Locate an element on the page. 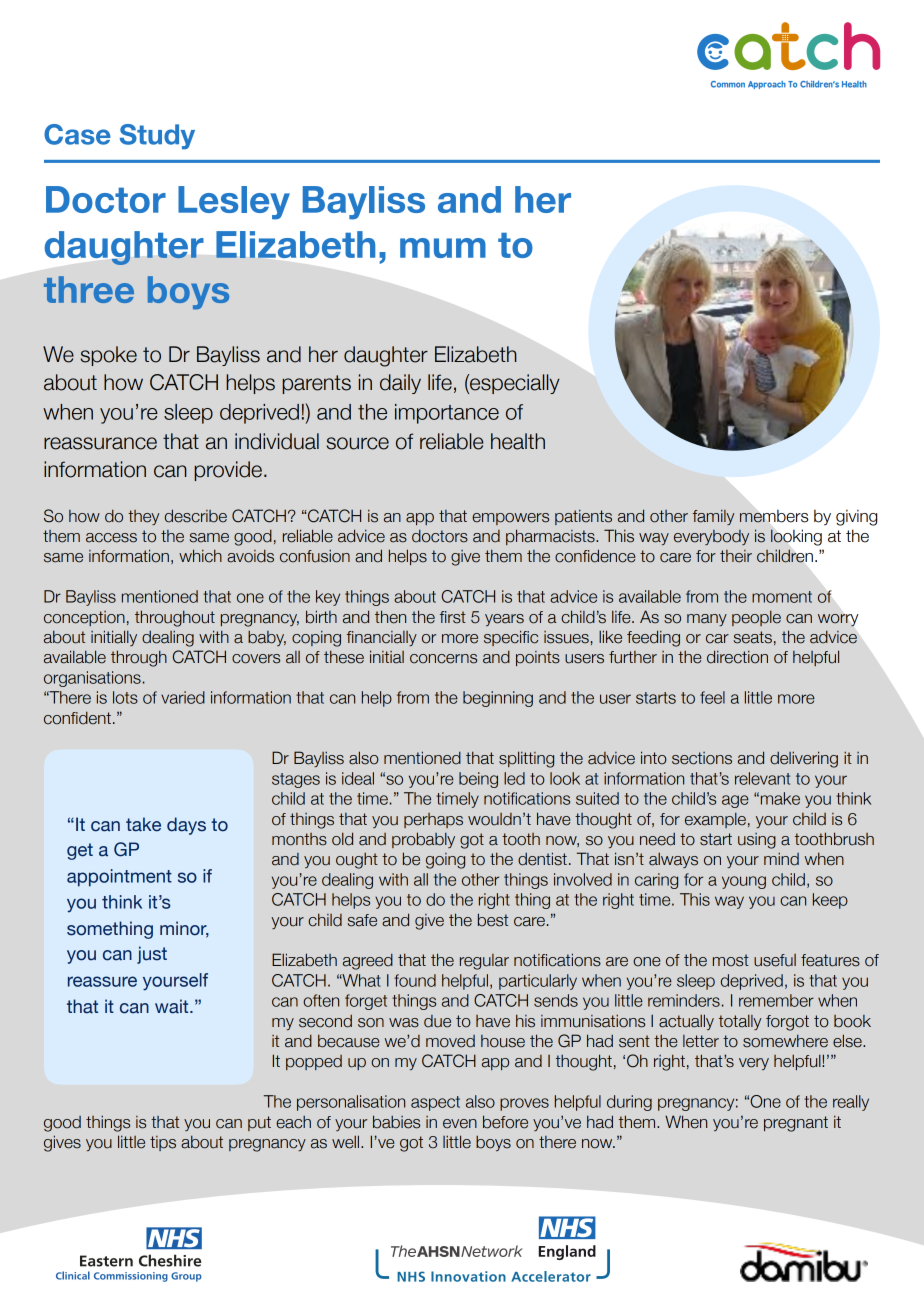  Approach is located at coordinates (767, 85).
